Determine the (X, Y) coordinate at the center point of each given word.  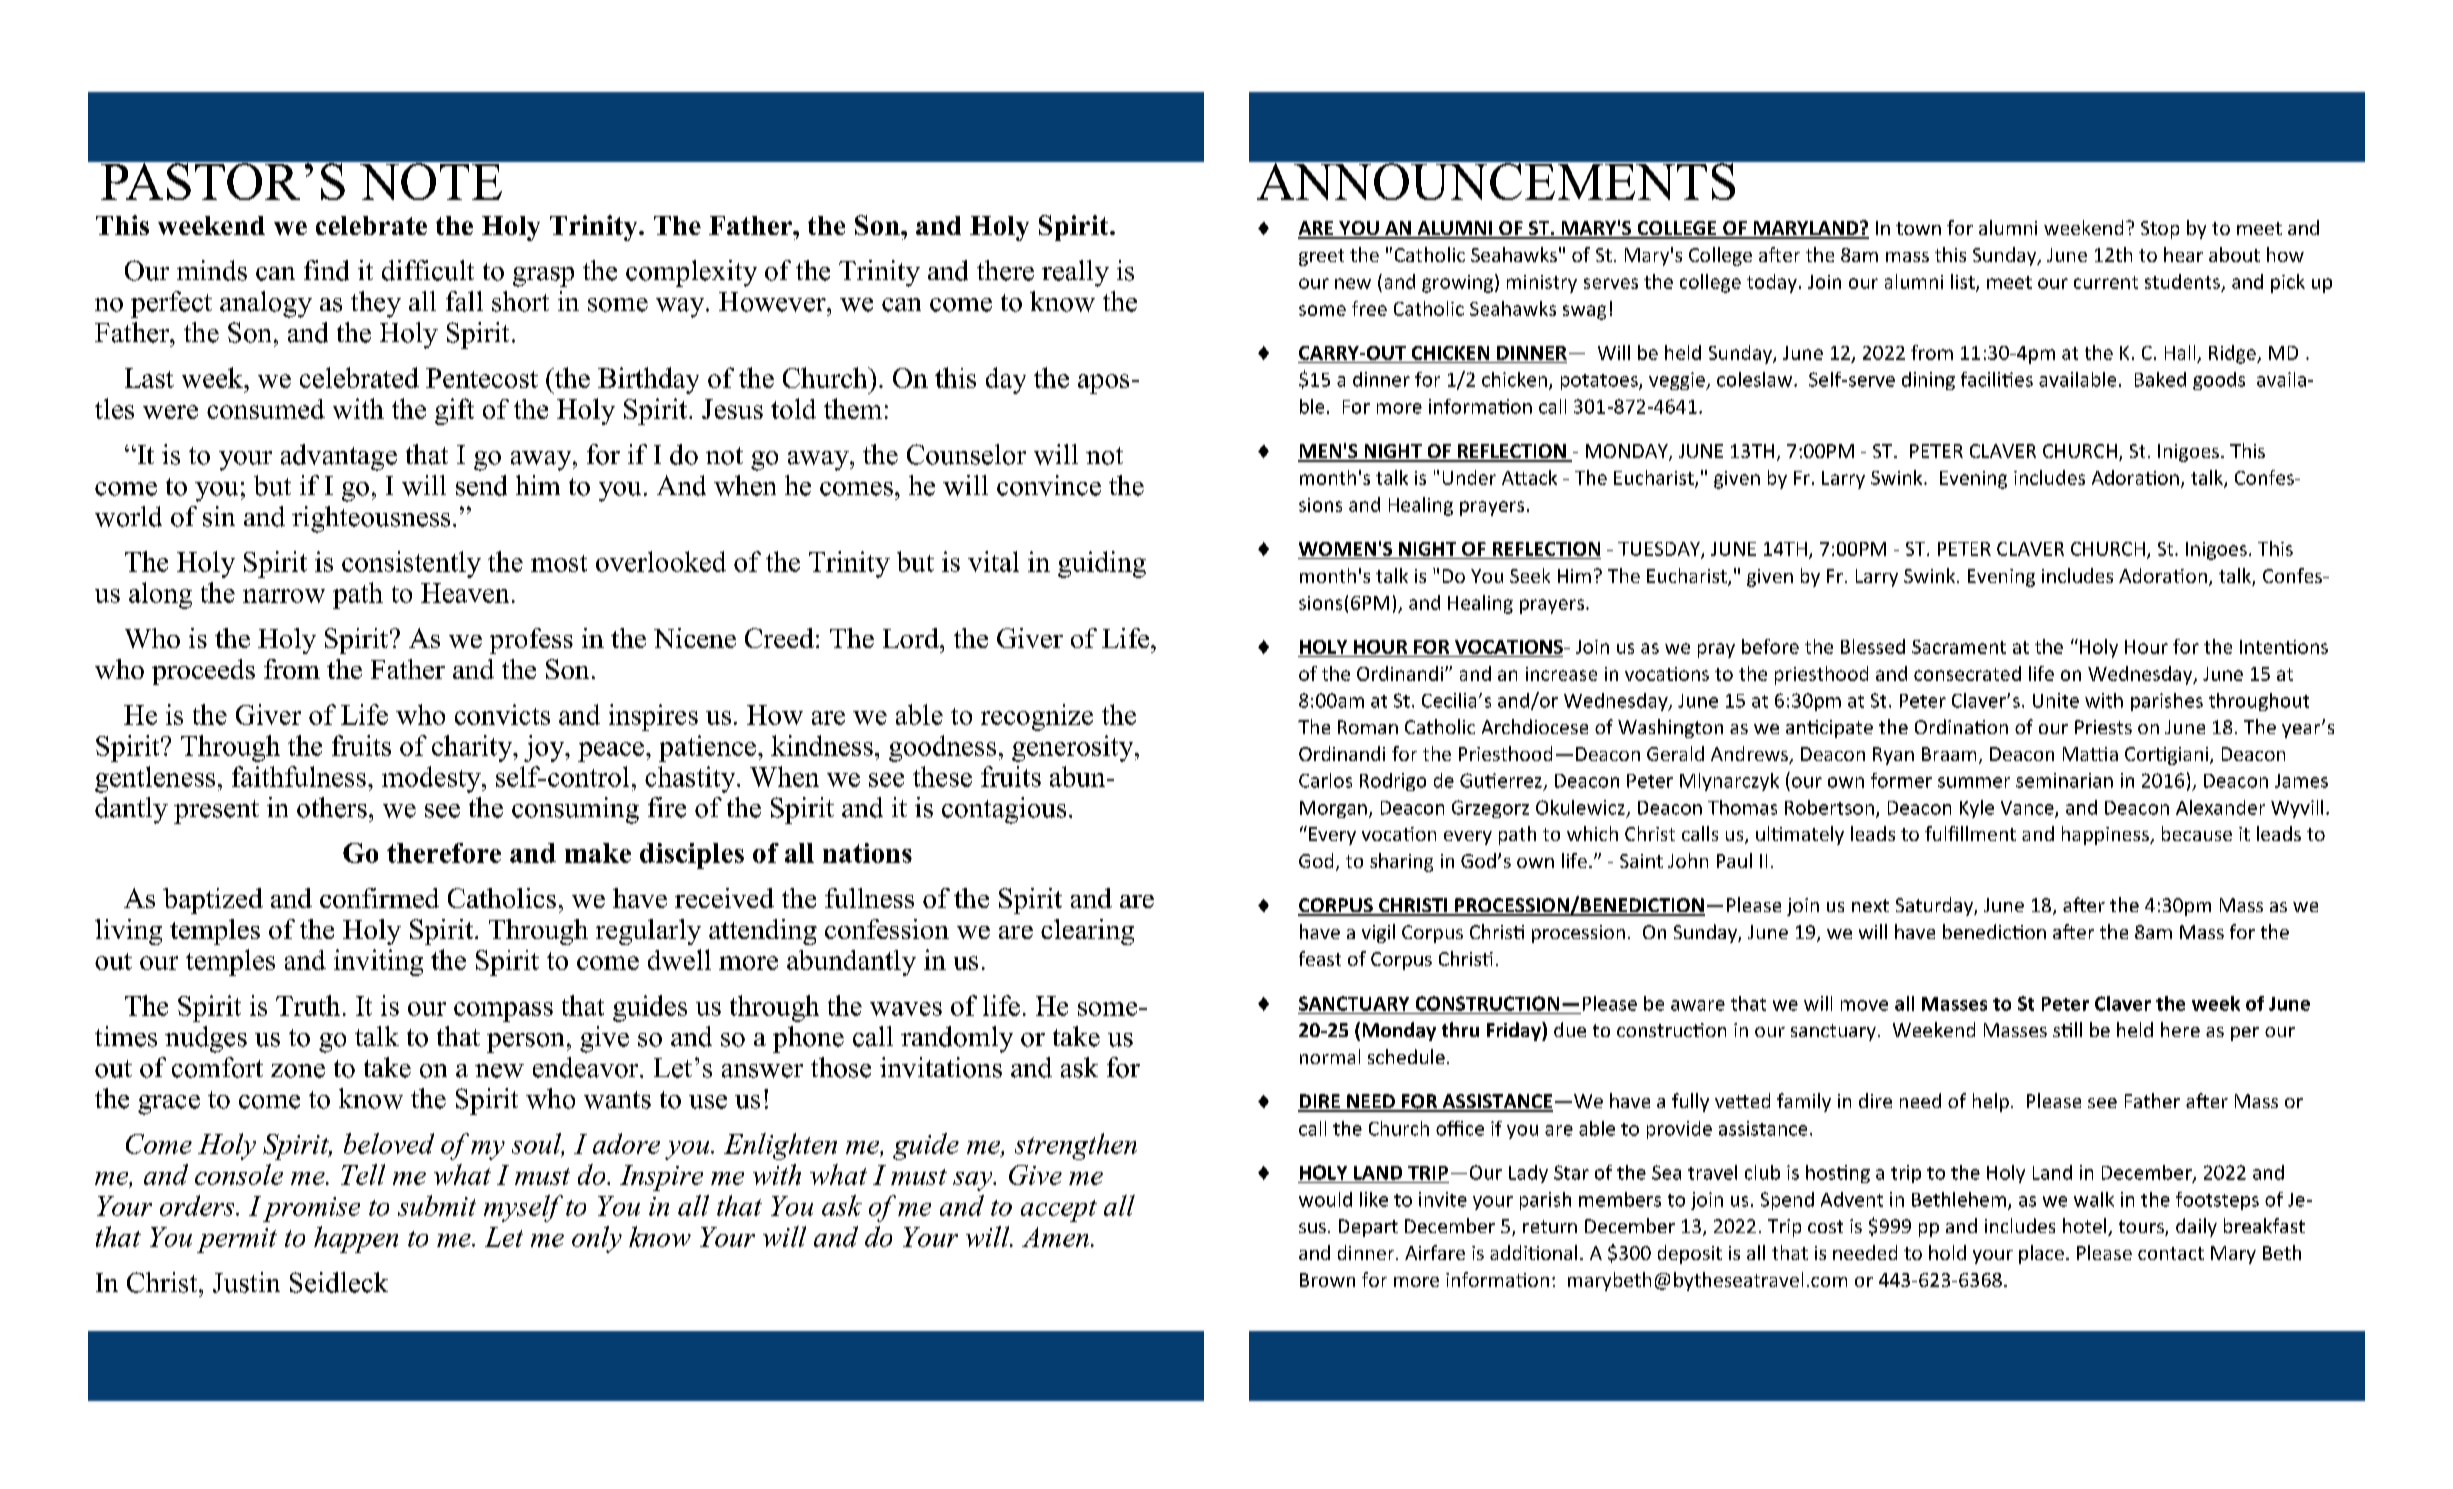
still (2067, 1029)
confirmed (379, 898)
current (2106, 282)
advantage (339, 457)
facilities (1997, 379)
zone (298, 1071)
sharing (1401, 862)
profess (531, 641)
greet (1321, 257)
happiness (2106, 835)
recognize (1037, 717)
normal (1330, 1056)
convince (1049, 485)
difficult (428, 270)
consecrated (1967, 673)
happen (356, 1239)
